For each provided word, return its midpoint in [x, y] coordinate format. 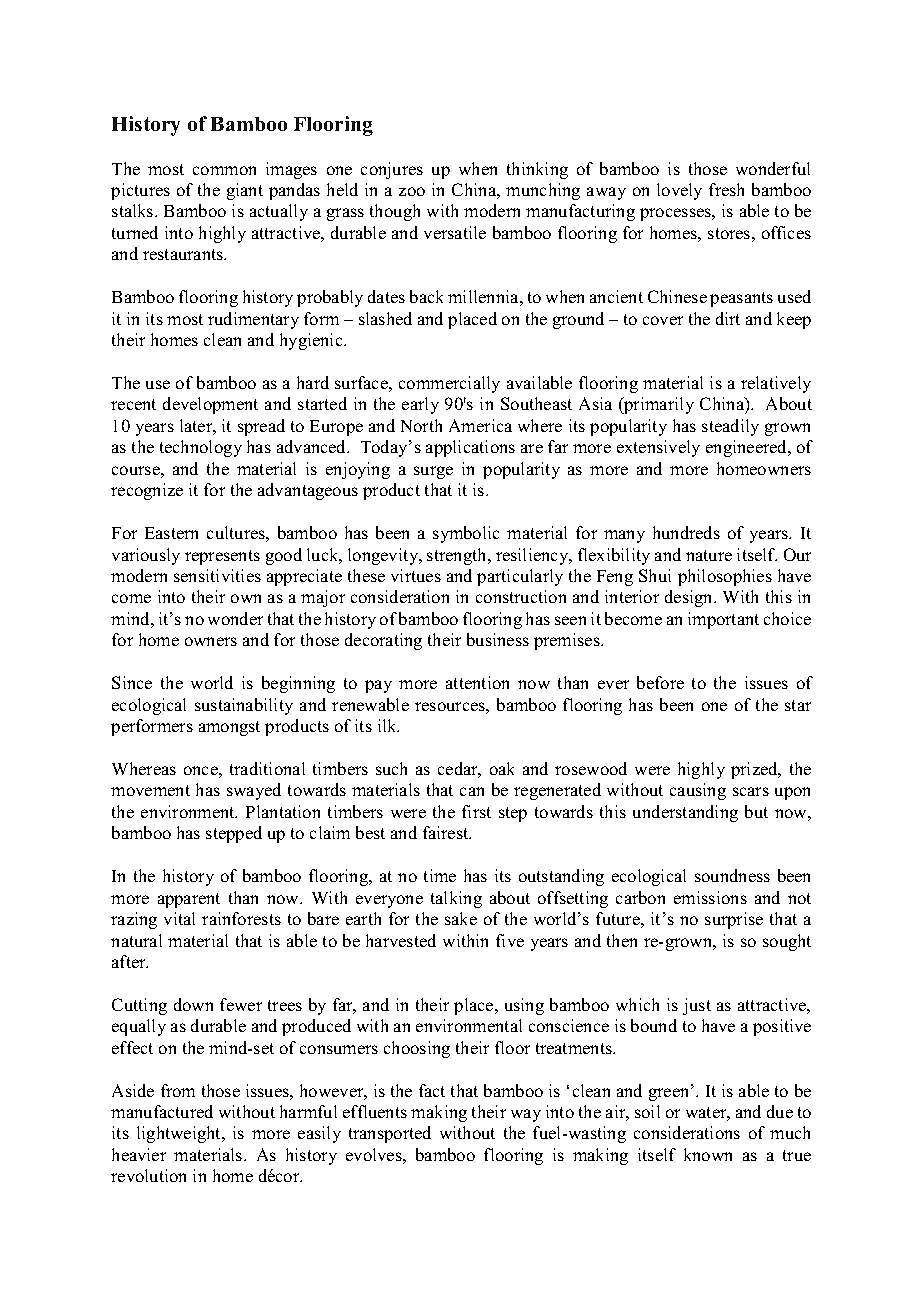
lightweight [180, 1134]
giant [245, 191]
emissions [710, 897]
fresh [726, 189]
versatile [455, 232]
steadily [730, 427]
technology [201, 448]
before [660, 682]
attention [477, 682]
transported [390, 1134]
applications [470, 448]
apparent [189, 900]
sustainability [244, 706]
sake [461, 918]
